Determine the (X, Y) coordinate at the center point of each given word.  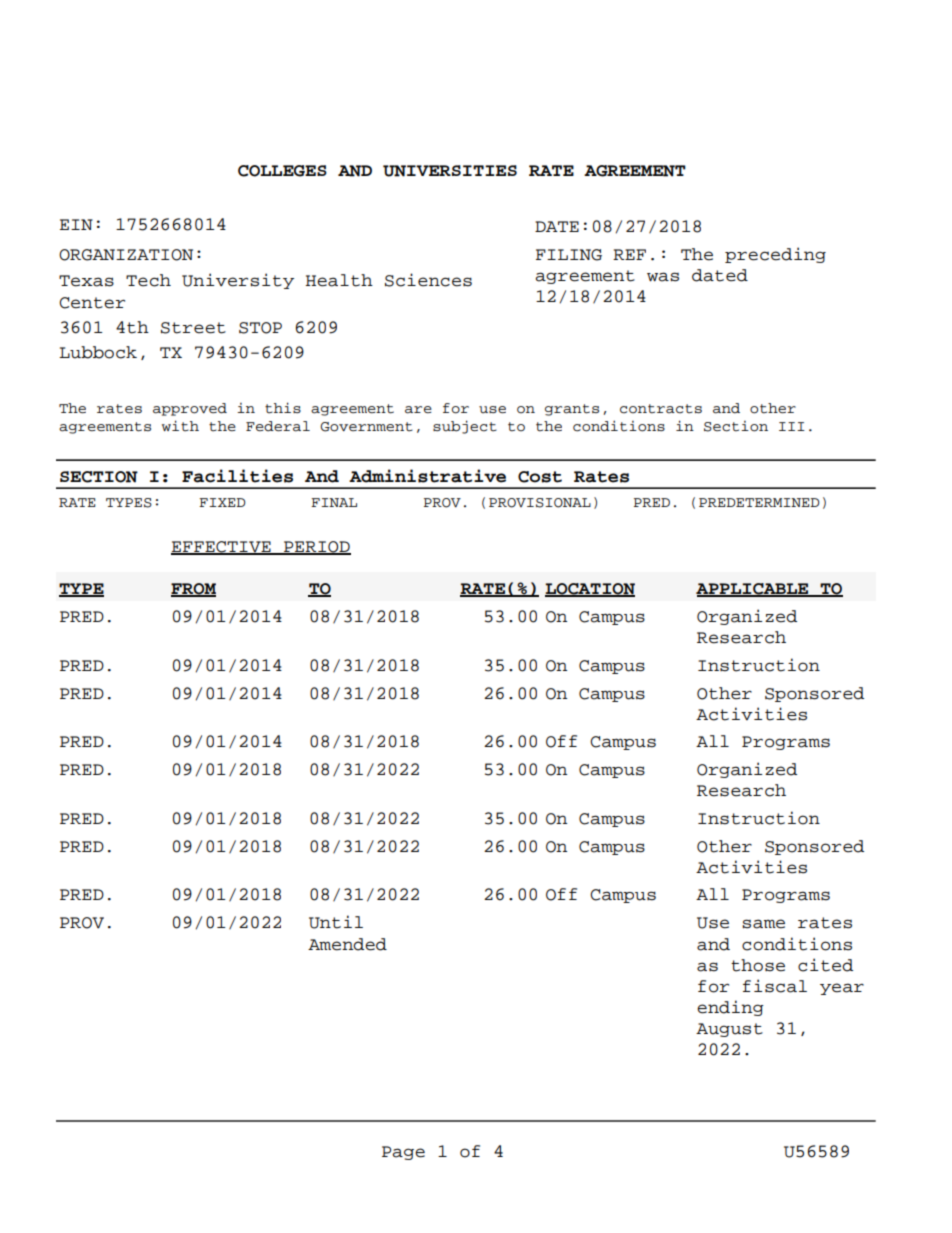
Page (403, 1153)
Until (336, 922)
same (763, 924)
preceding (775, 255)
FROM (193, 590)
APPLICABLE (753, 590)
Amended (347, 944)
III (792, 426)
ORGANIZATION (126, 255)
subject (465, 427)
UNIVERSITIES (450, 171)
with (180, 426)
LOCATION (590, 590)
